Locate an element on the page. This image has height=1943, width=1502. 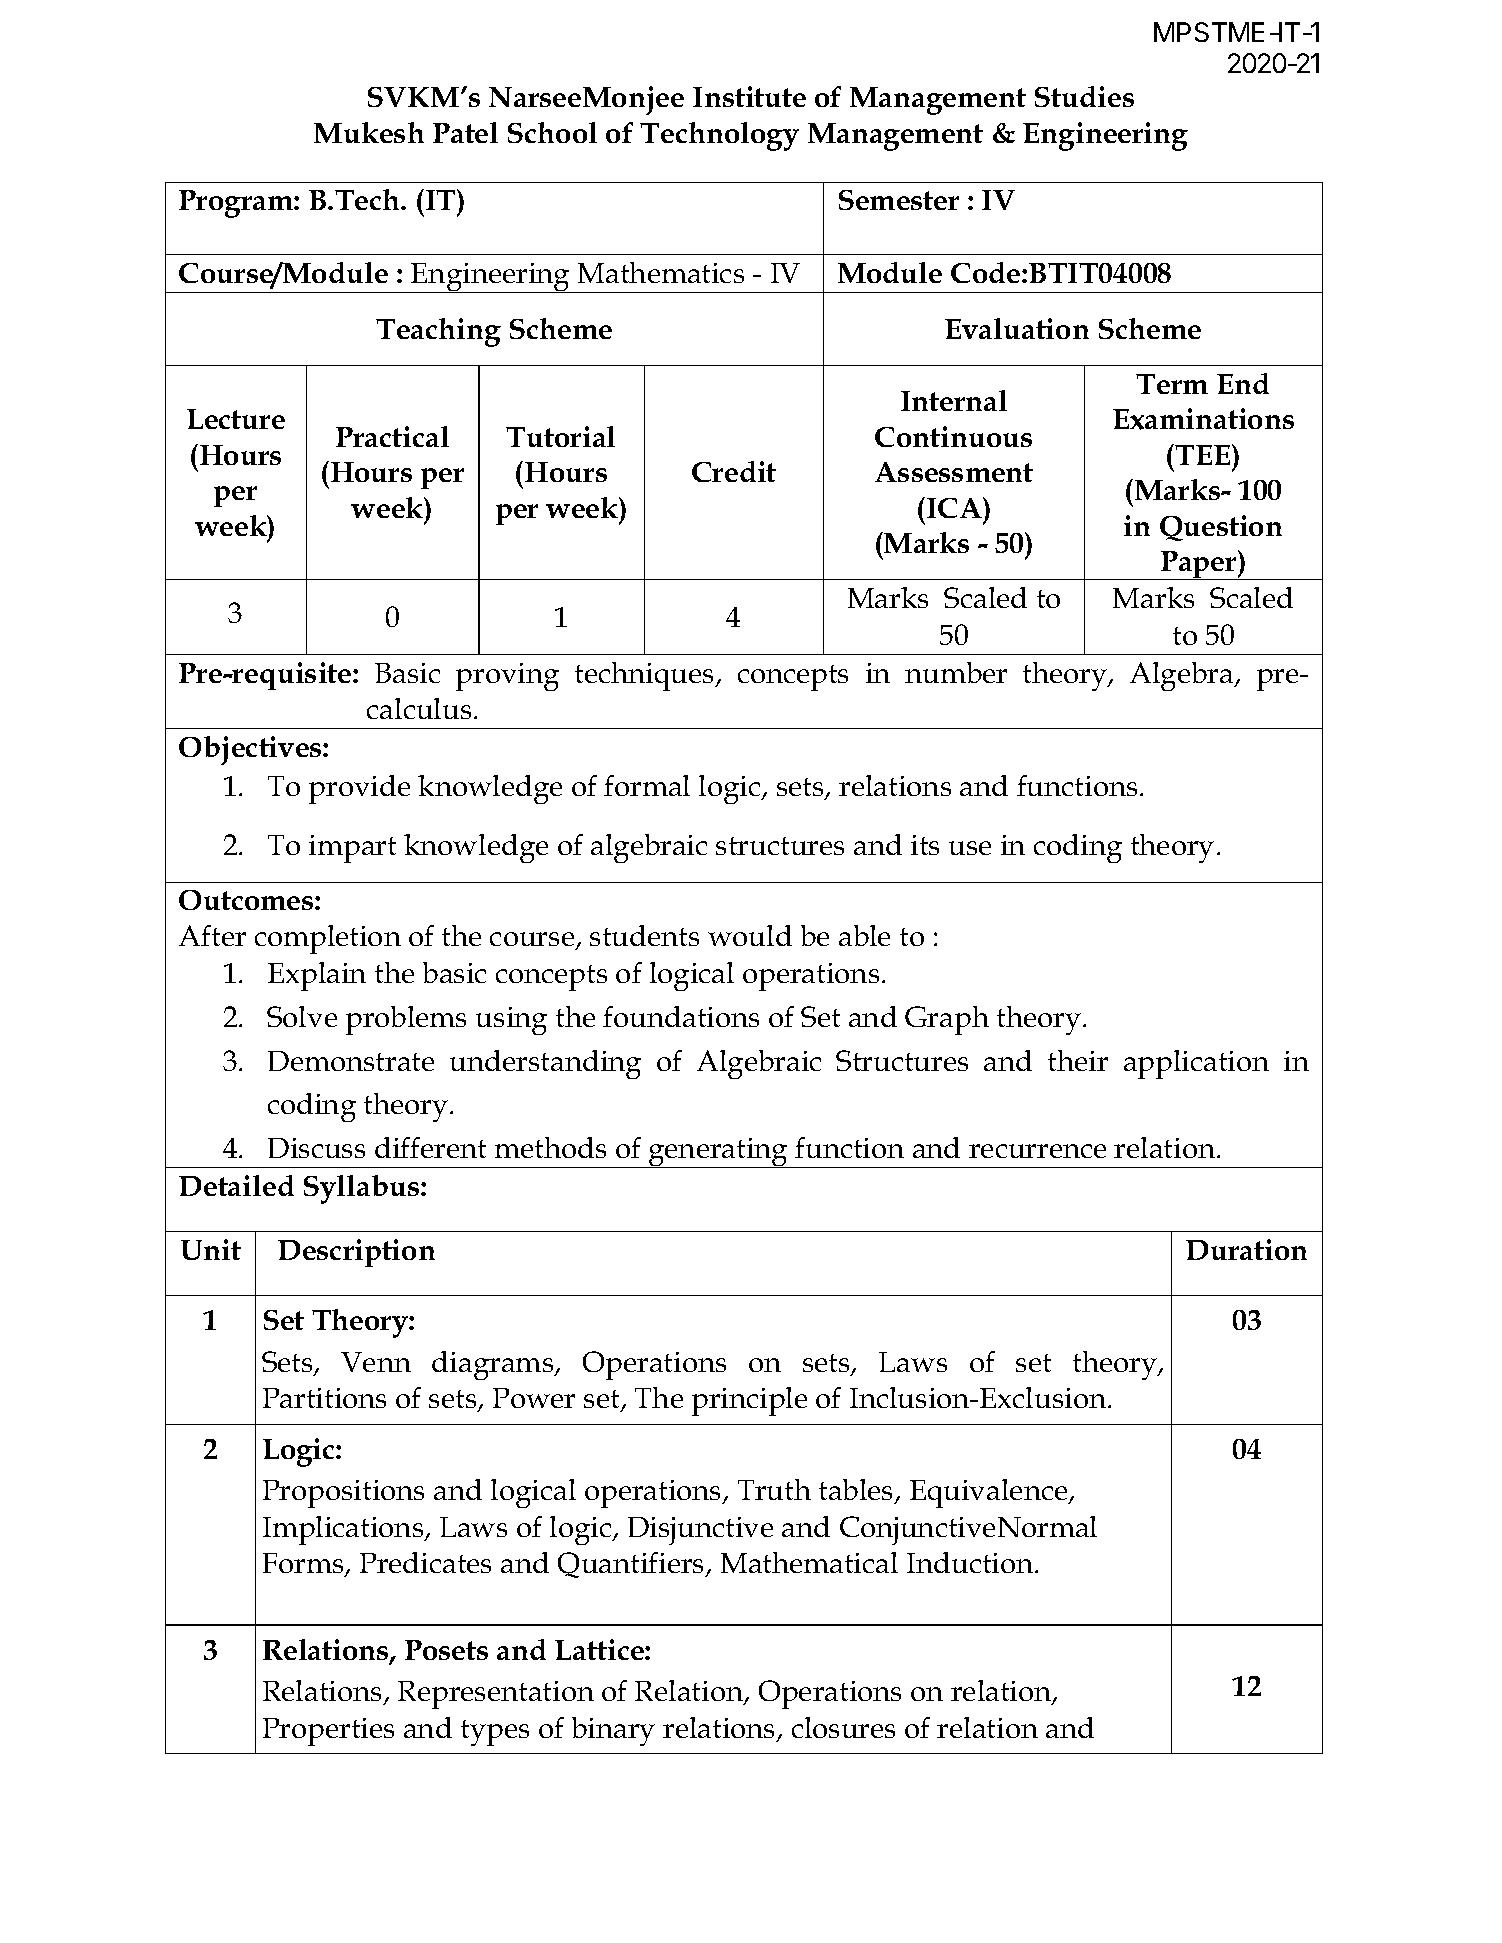
Description is located at coordinates (356, 1253).
